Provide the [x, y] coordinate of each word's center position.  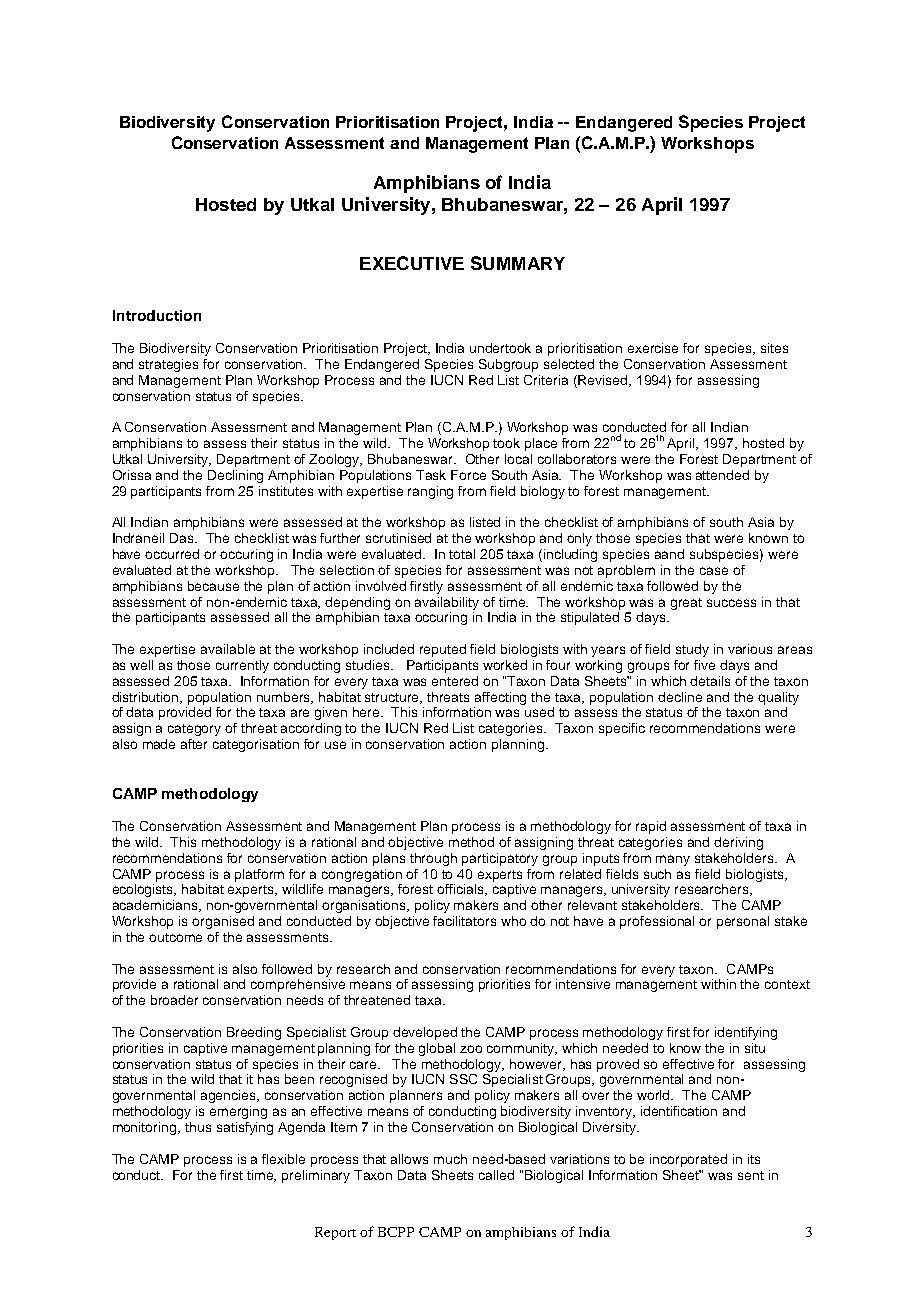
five [704, 665]
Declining [235, 476]
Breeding [254, 1033]
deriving [738, 843]
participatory [500, 859]
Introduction [157, 315]
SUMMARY [518, 263]
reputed [443, 650]
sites [774, 348]
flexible [283, 1159]
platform [259, 875]
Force [468, 475]
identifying [746, 1033]
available [228, 649]
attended [722, 475]
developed [425, 1033]
